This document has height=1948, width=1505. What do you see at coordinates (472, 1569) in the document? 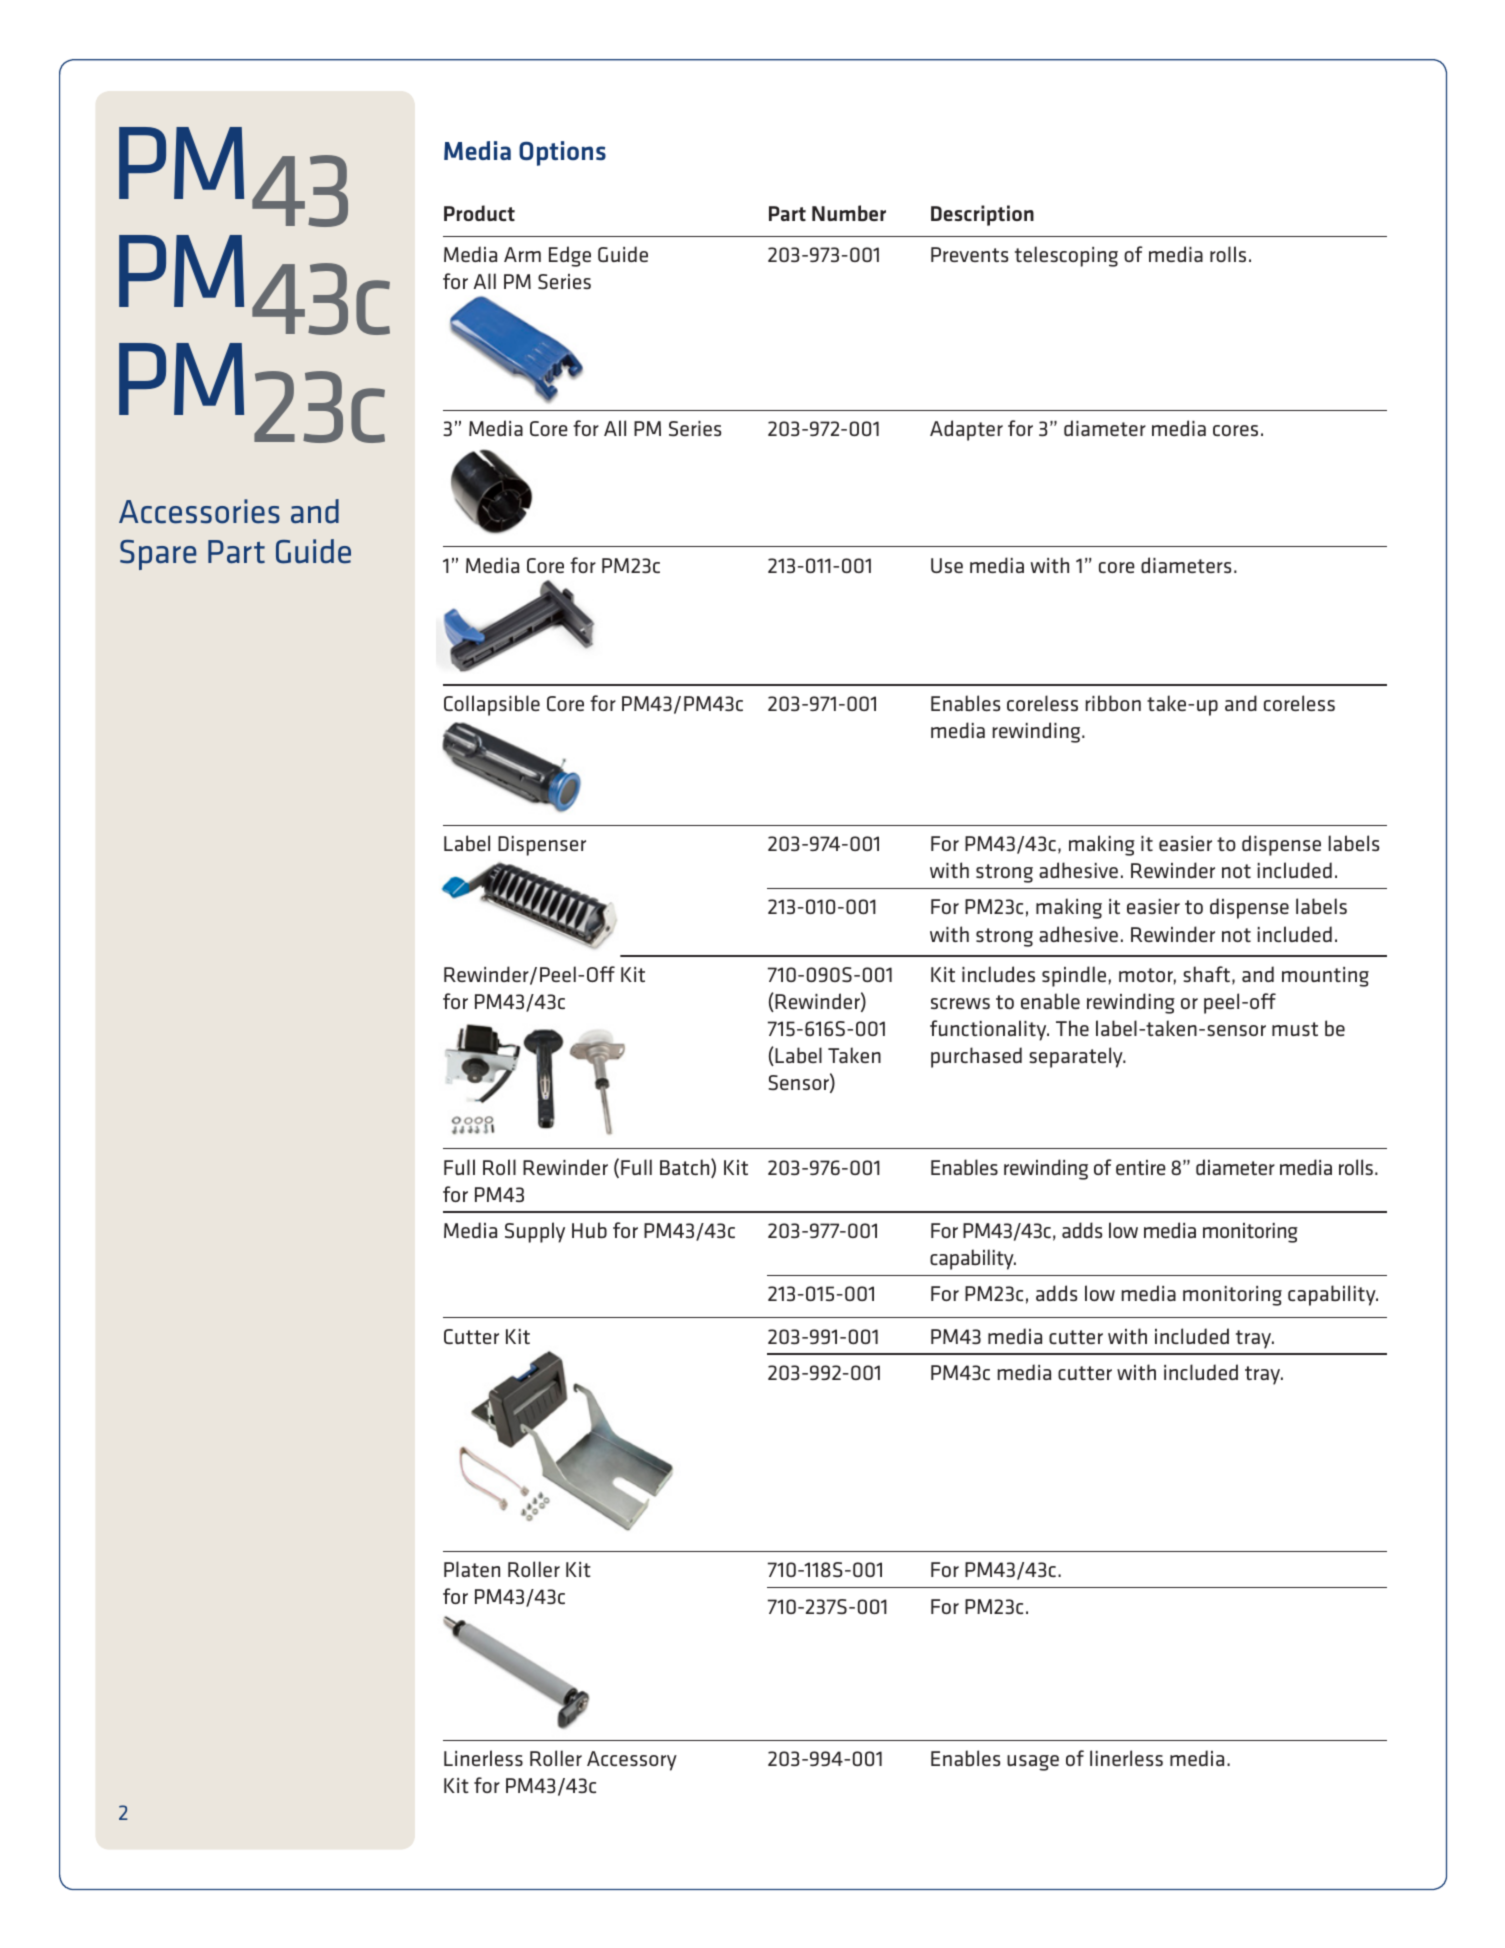
I see `Platen` at bounding box center [472, 1569].
